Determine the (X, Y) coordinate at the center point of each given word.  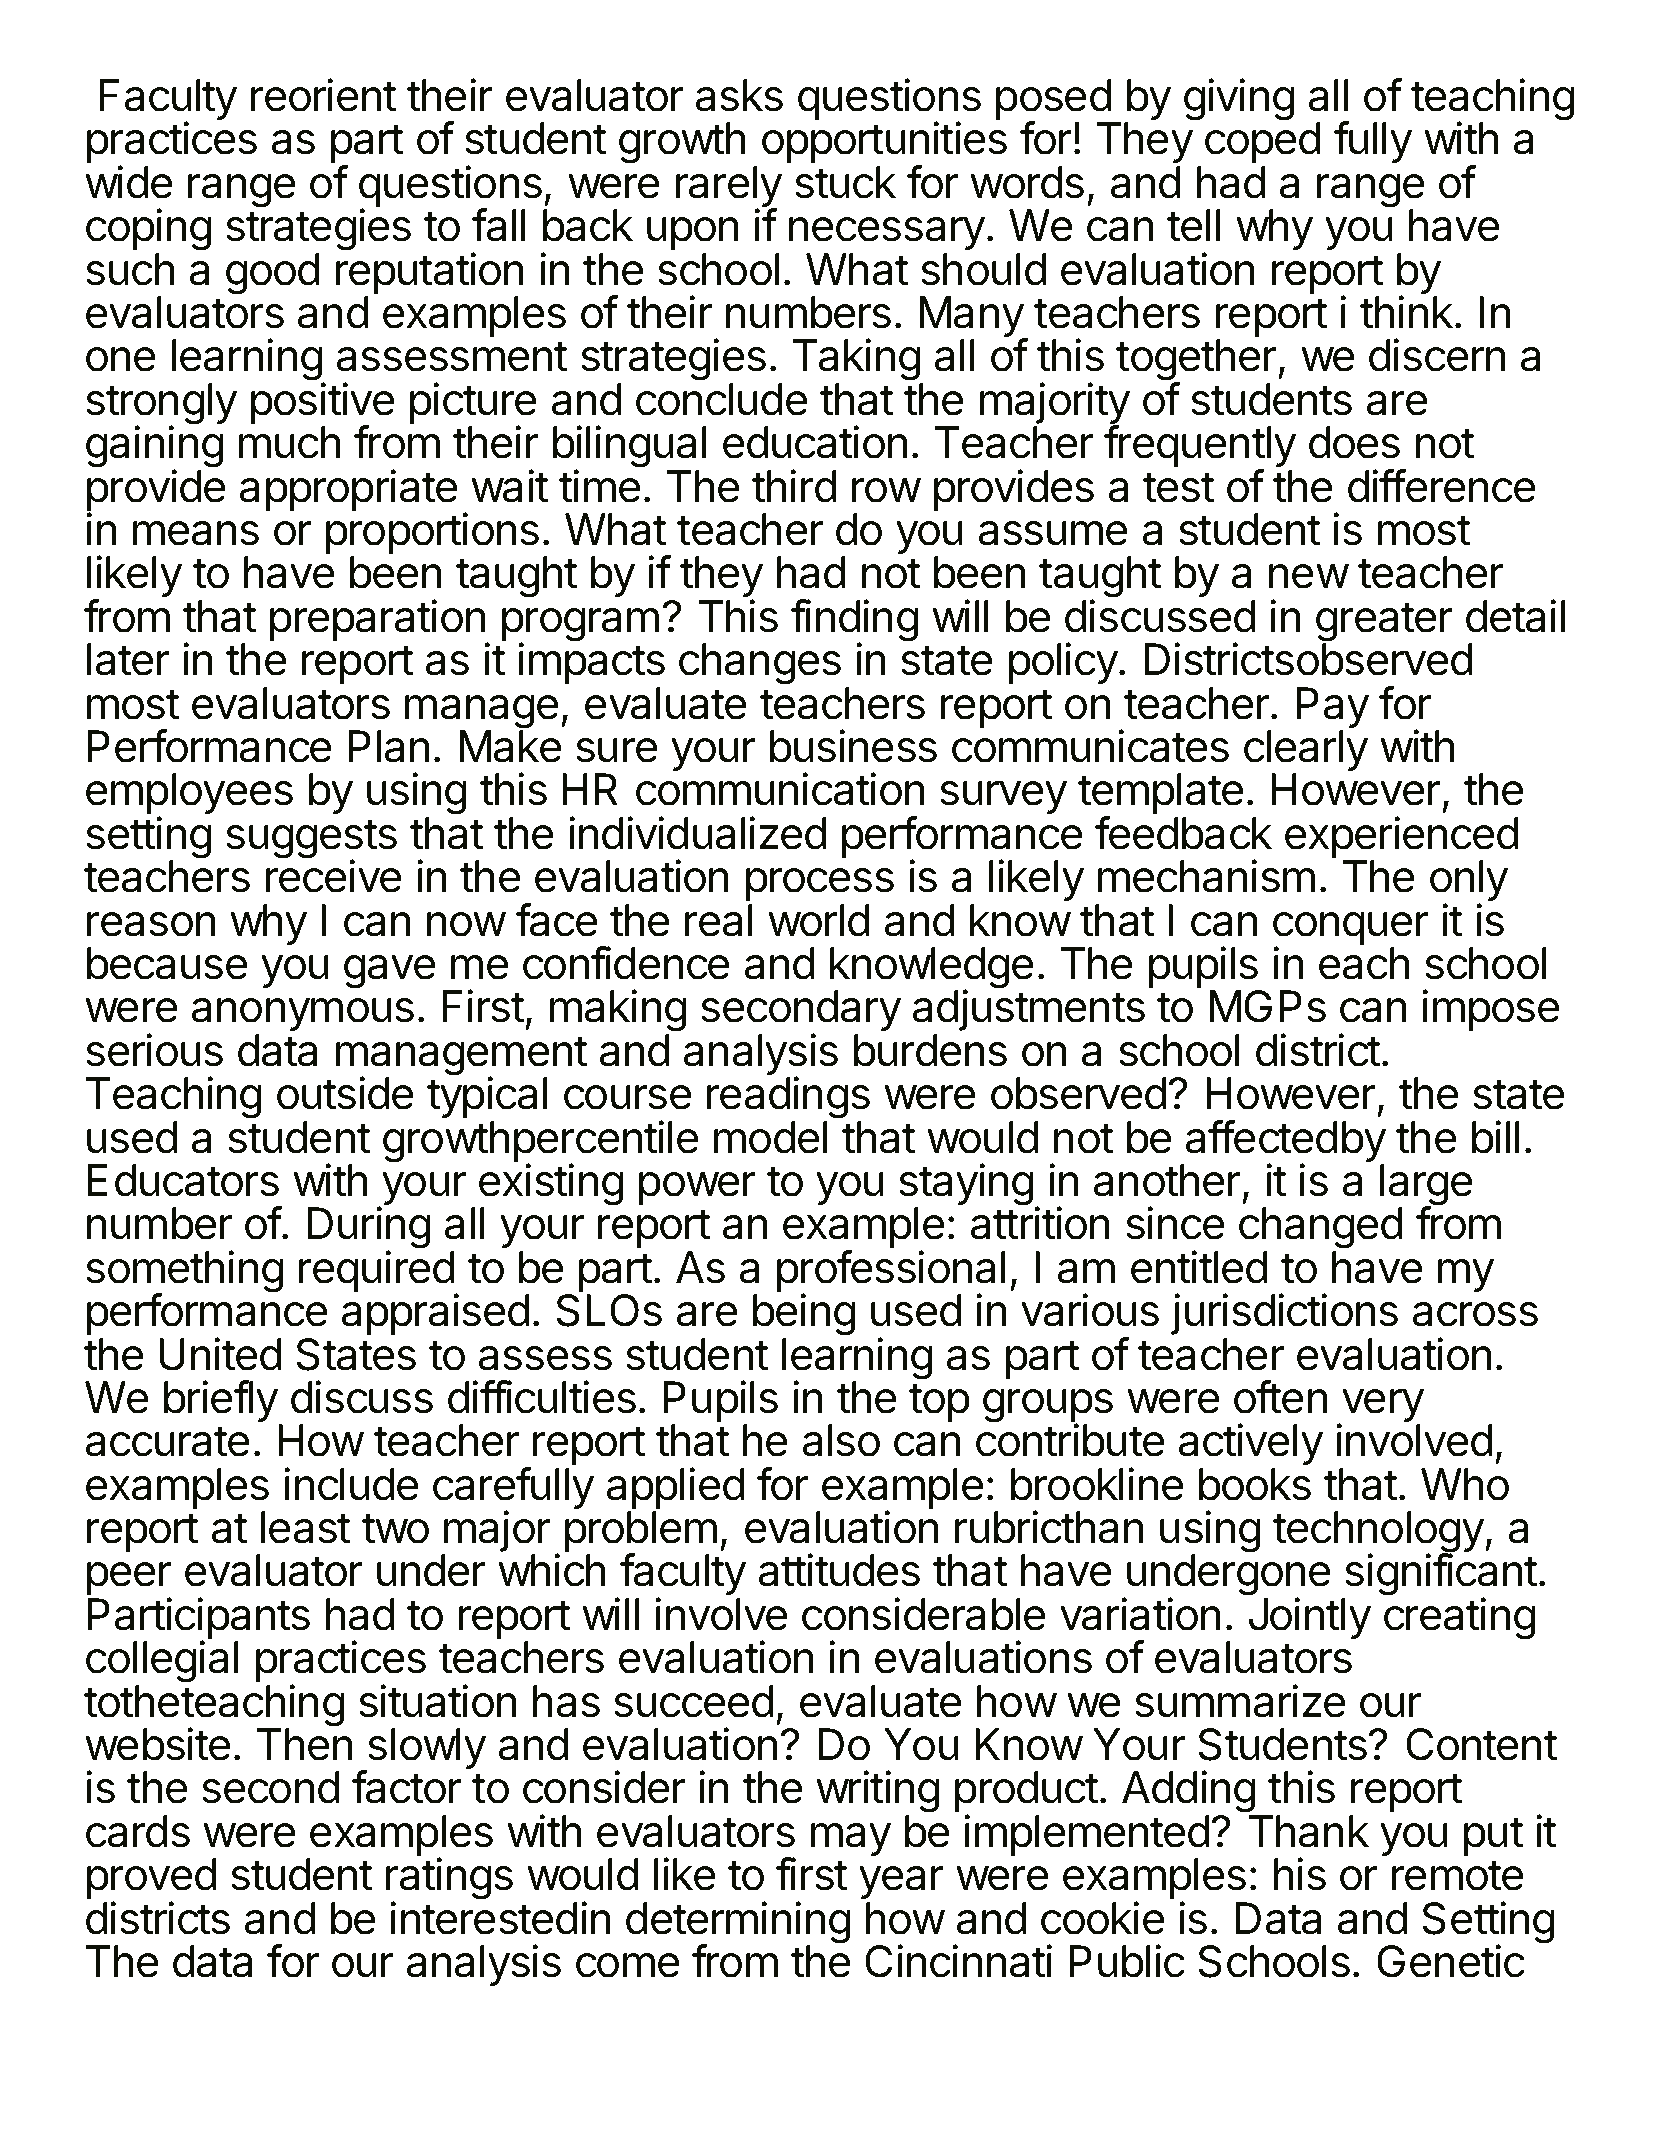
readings (788, 1099)
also (841, 1440)
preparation (378, 621)
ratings (449, 1880)
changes (760, 664)
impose (1490, 1010)
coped (1263, 142)
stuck (845, 182)
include (351, 1484)
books (1255, 1484)
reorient (324, 95)
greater (1384, 623)
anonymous (303, 1016)
